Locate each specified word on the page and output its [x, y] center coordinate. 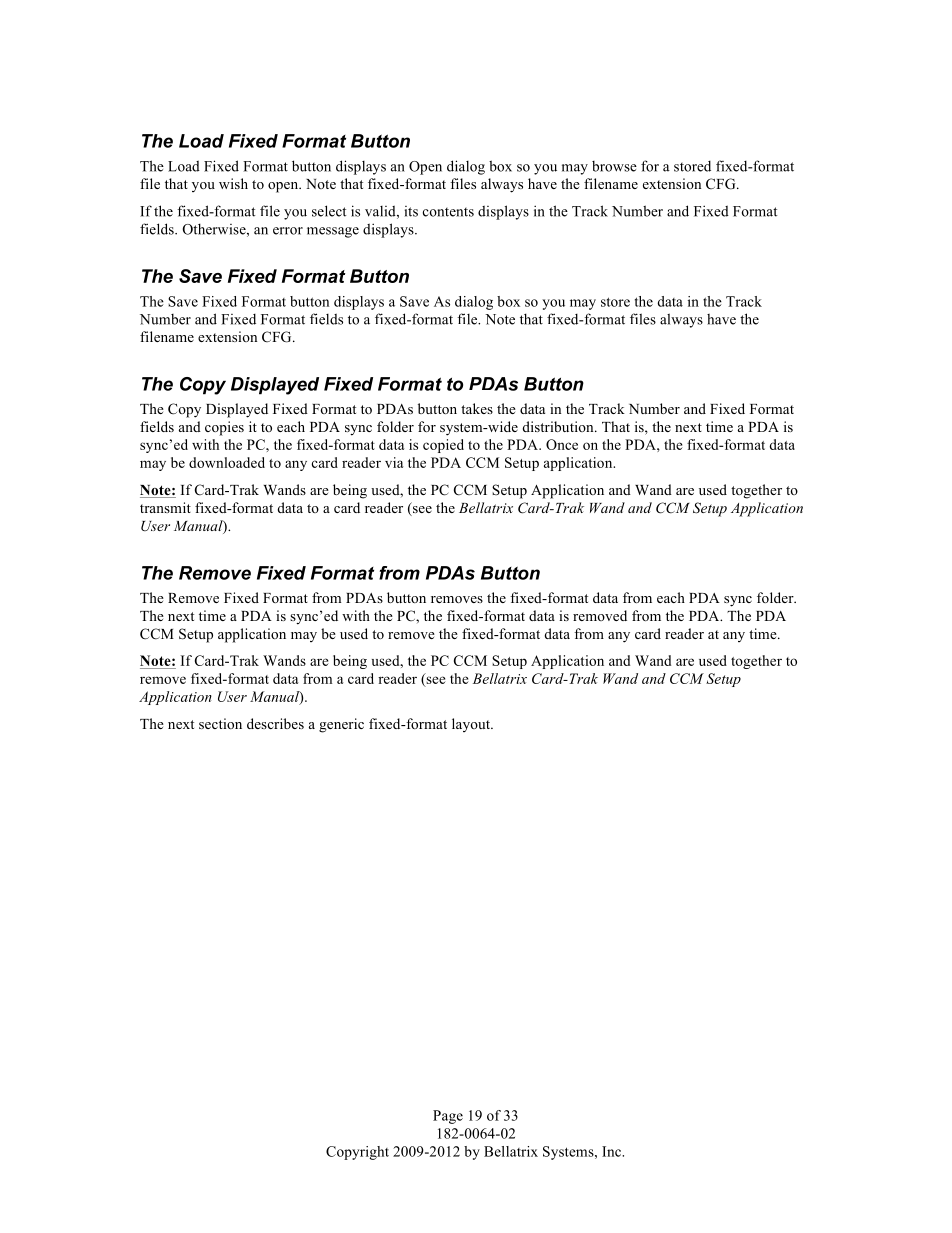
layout [472, 725]
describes [275, 723]
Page [448, 1117]
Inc [612, 1151]
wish [233, 183]
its [411, 211]
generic [341, 725]
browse [614, 166]
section [220, 723]
